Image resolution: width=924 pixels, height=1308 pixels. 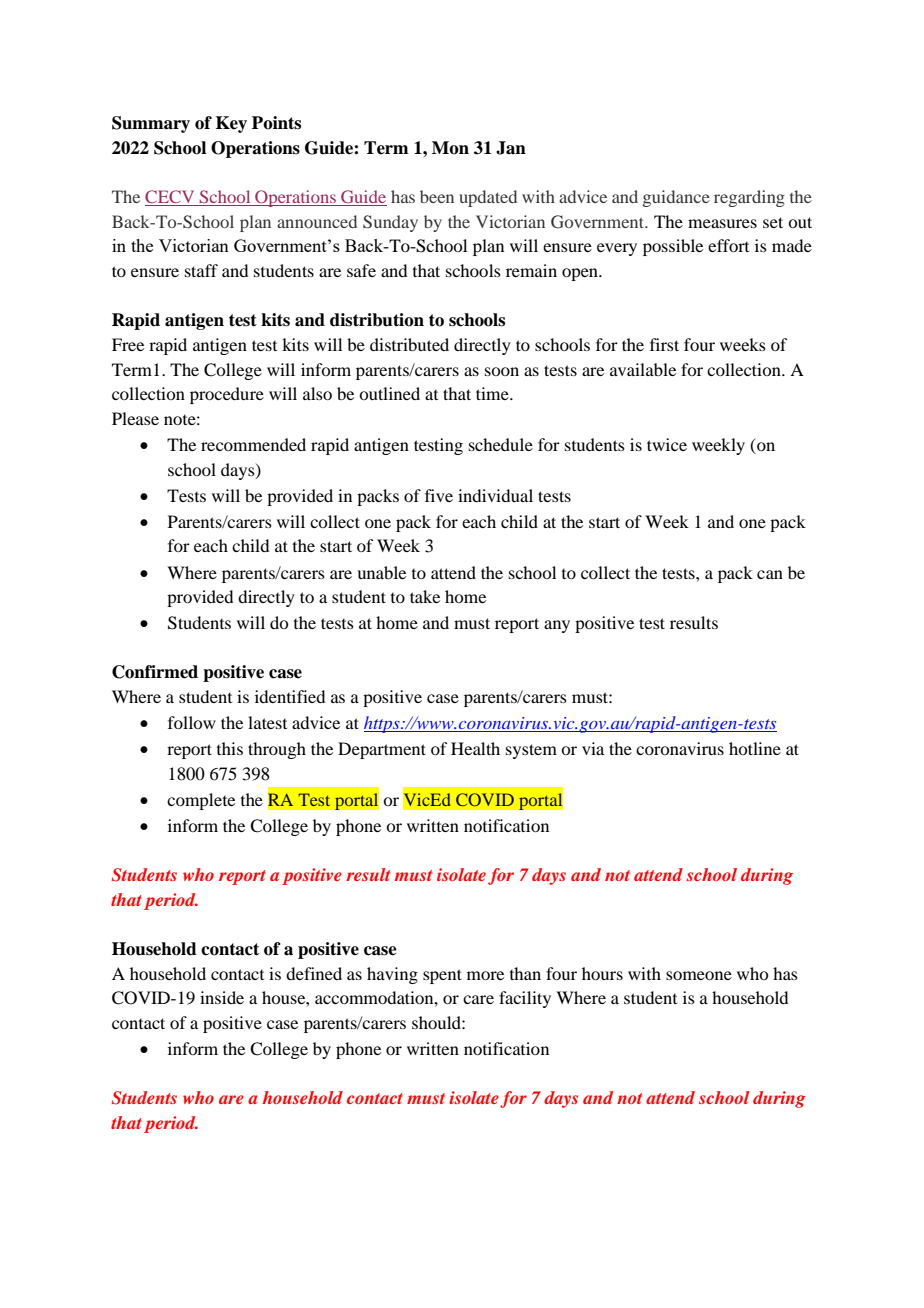 I want to click on Mon, so click(x=450, y=148).
